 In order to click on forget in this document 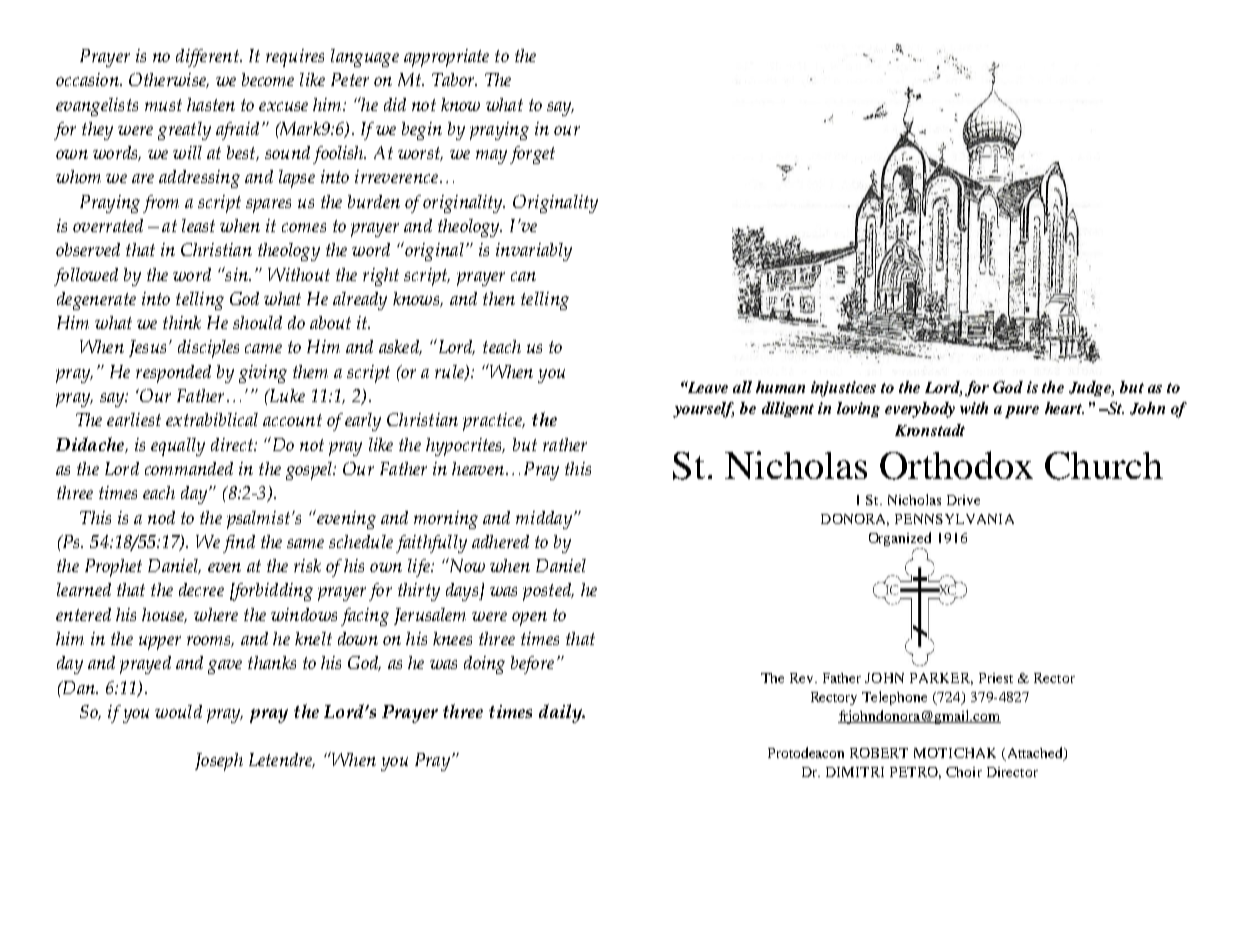, I will do `click(532, 155)`.
